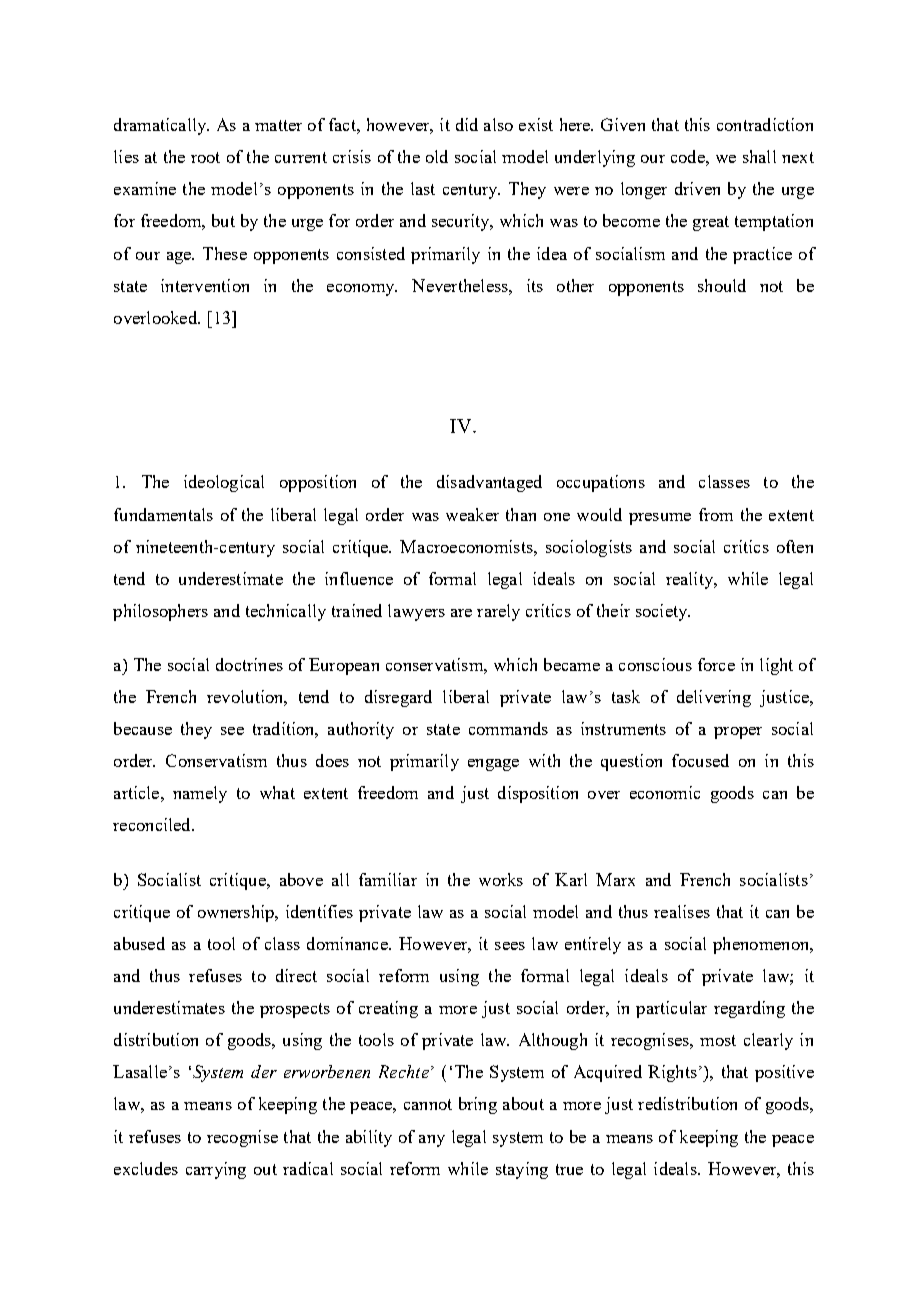  What do you see at coordinates (237, 913) in the screenshot?
I see `ownership` at bounding box center [237, 913].
